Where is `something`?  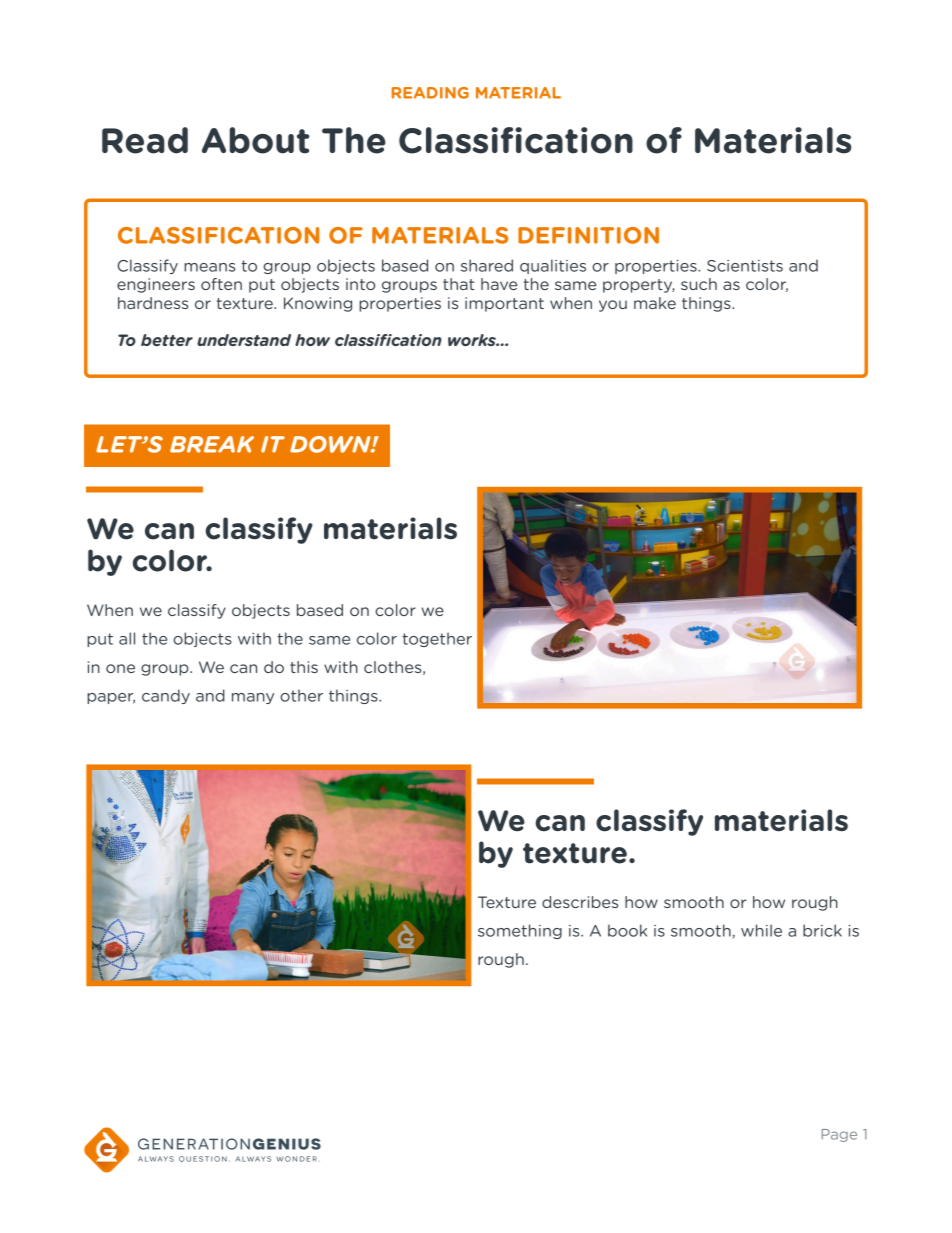
something is located at coordinates (520, 931).
